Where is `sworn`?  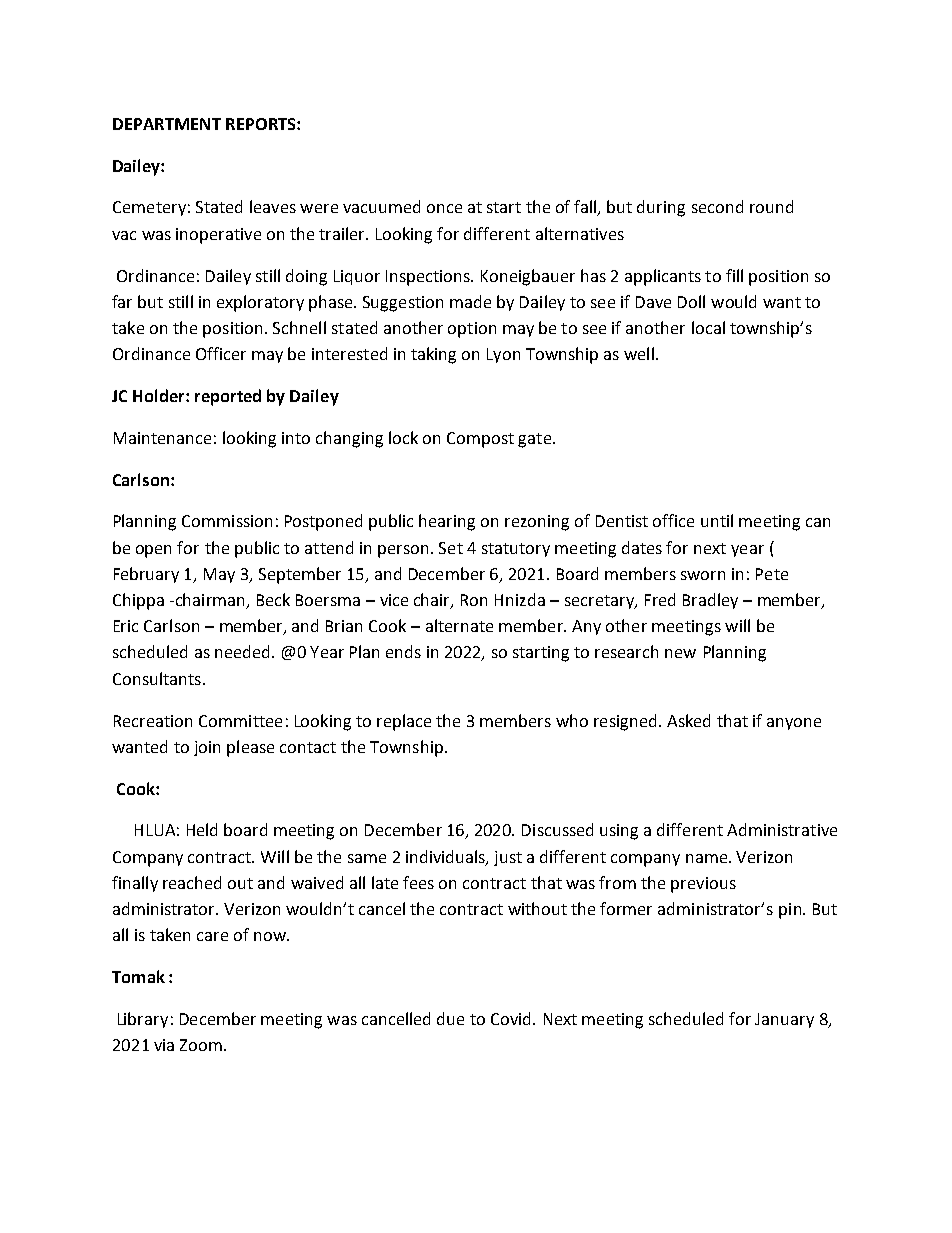
sworn is located at coordinates (703, 575).
